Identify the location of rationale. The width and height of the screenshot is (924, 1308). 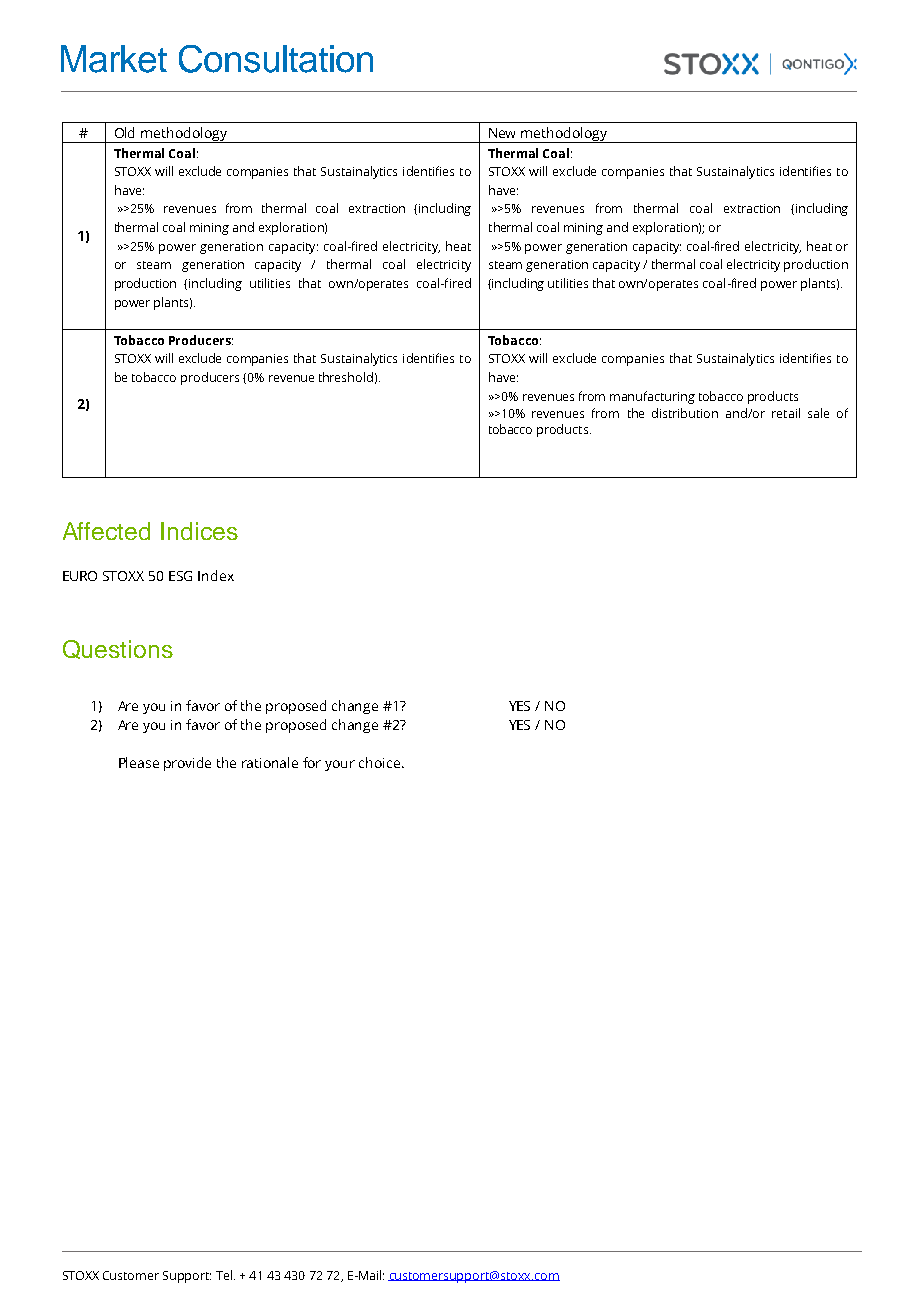
(270, 762).
